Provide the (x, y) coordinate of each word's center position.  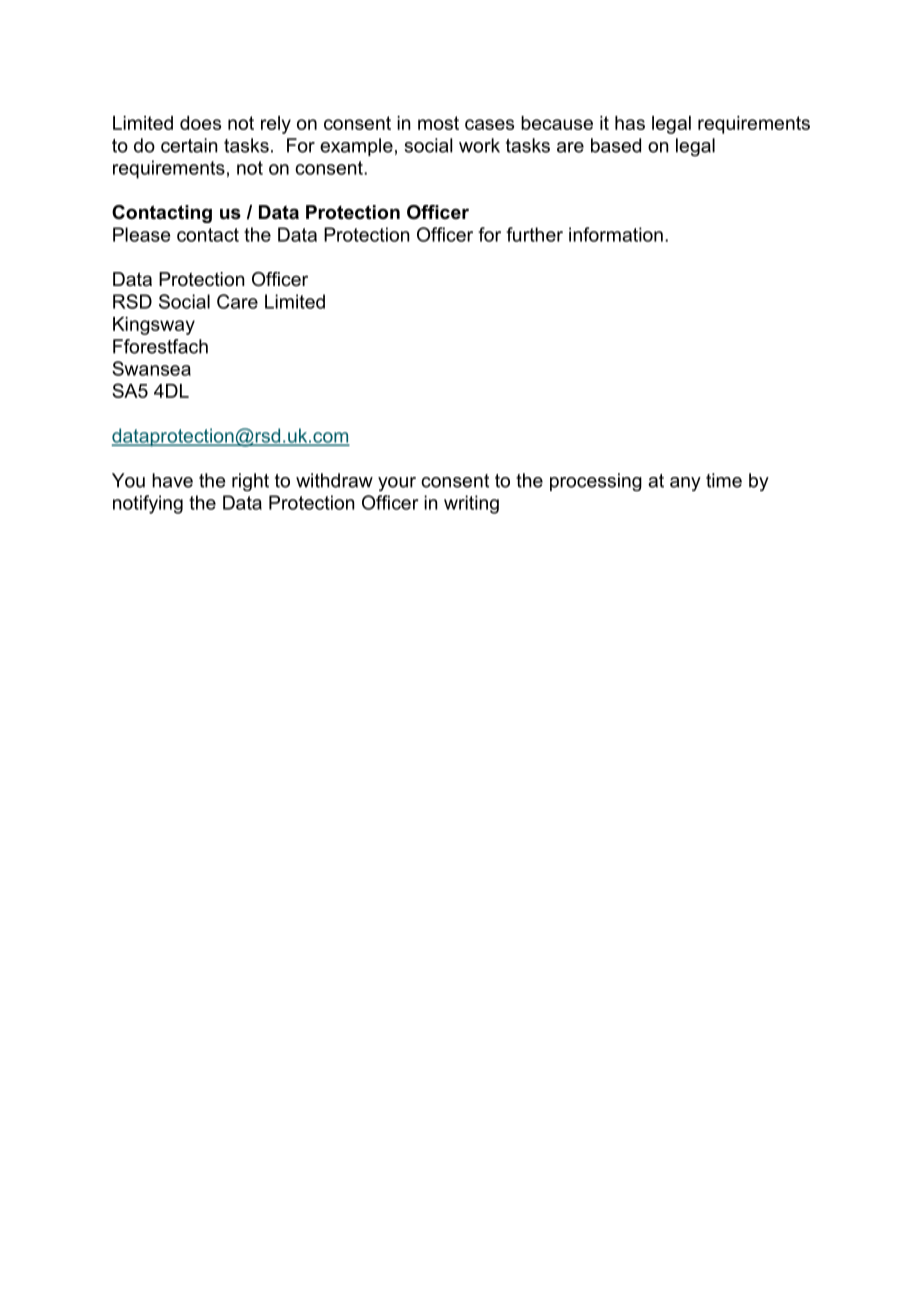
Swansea (151, 368)
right (250, 482)
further (534, 234)
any (685, 484)
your (397, 484)
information (616, 234)
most (438, 123)
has (630, 123)
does (200, 123)
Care (237, 301)
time (724, 480)
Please (141, 234)
